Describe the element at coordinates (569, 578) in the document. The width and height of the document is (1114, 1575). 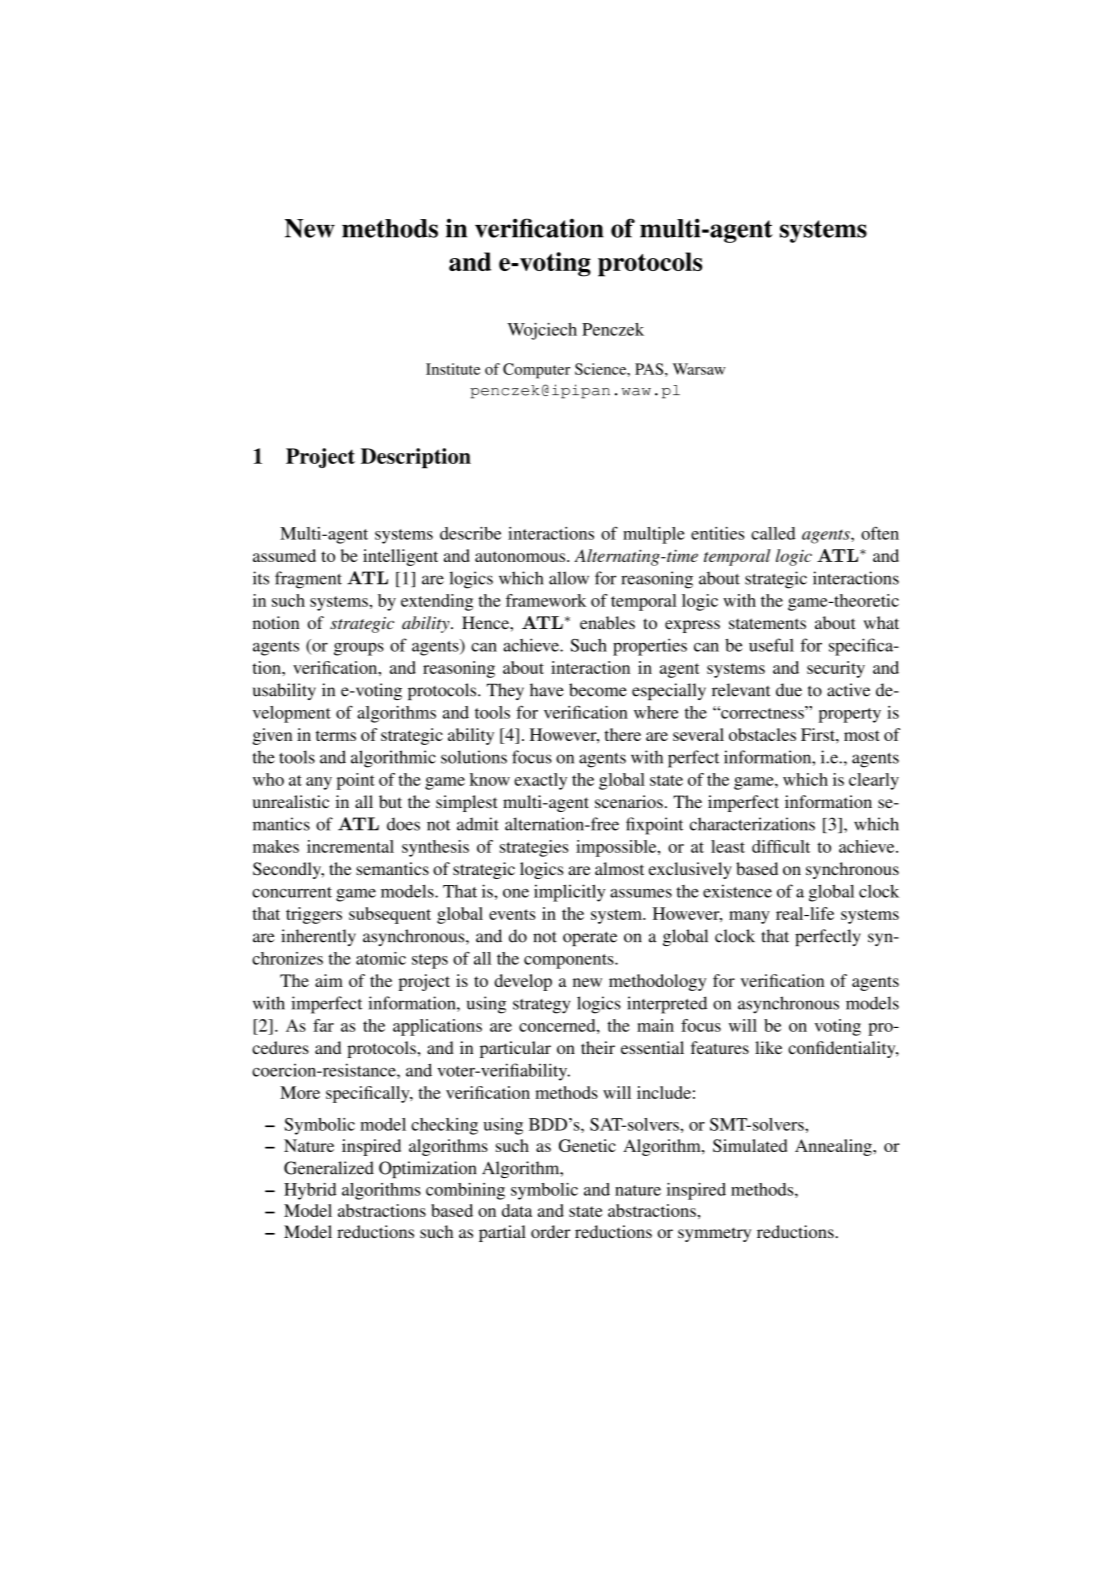
I see `allow` at that location.
